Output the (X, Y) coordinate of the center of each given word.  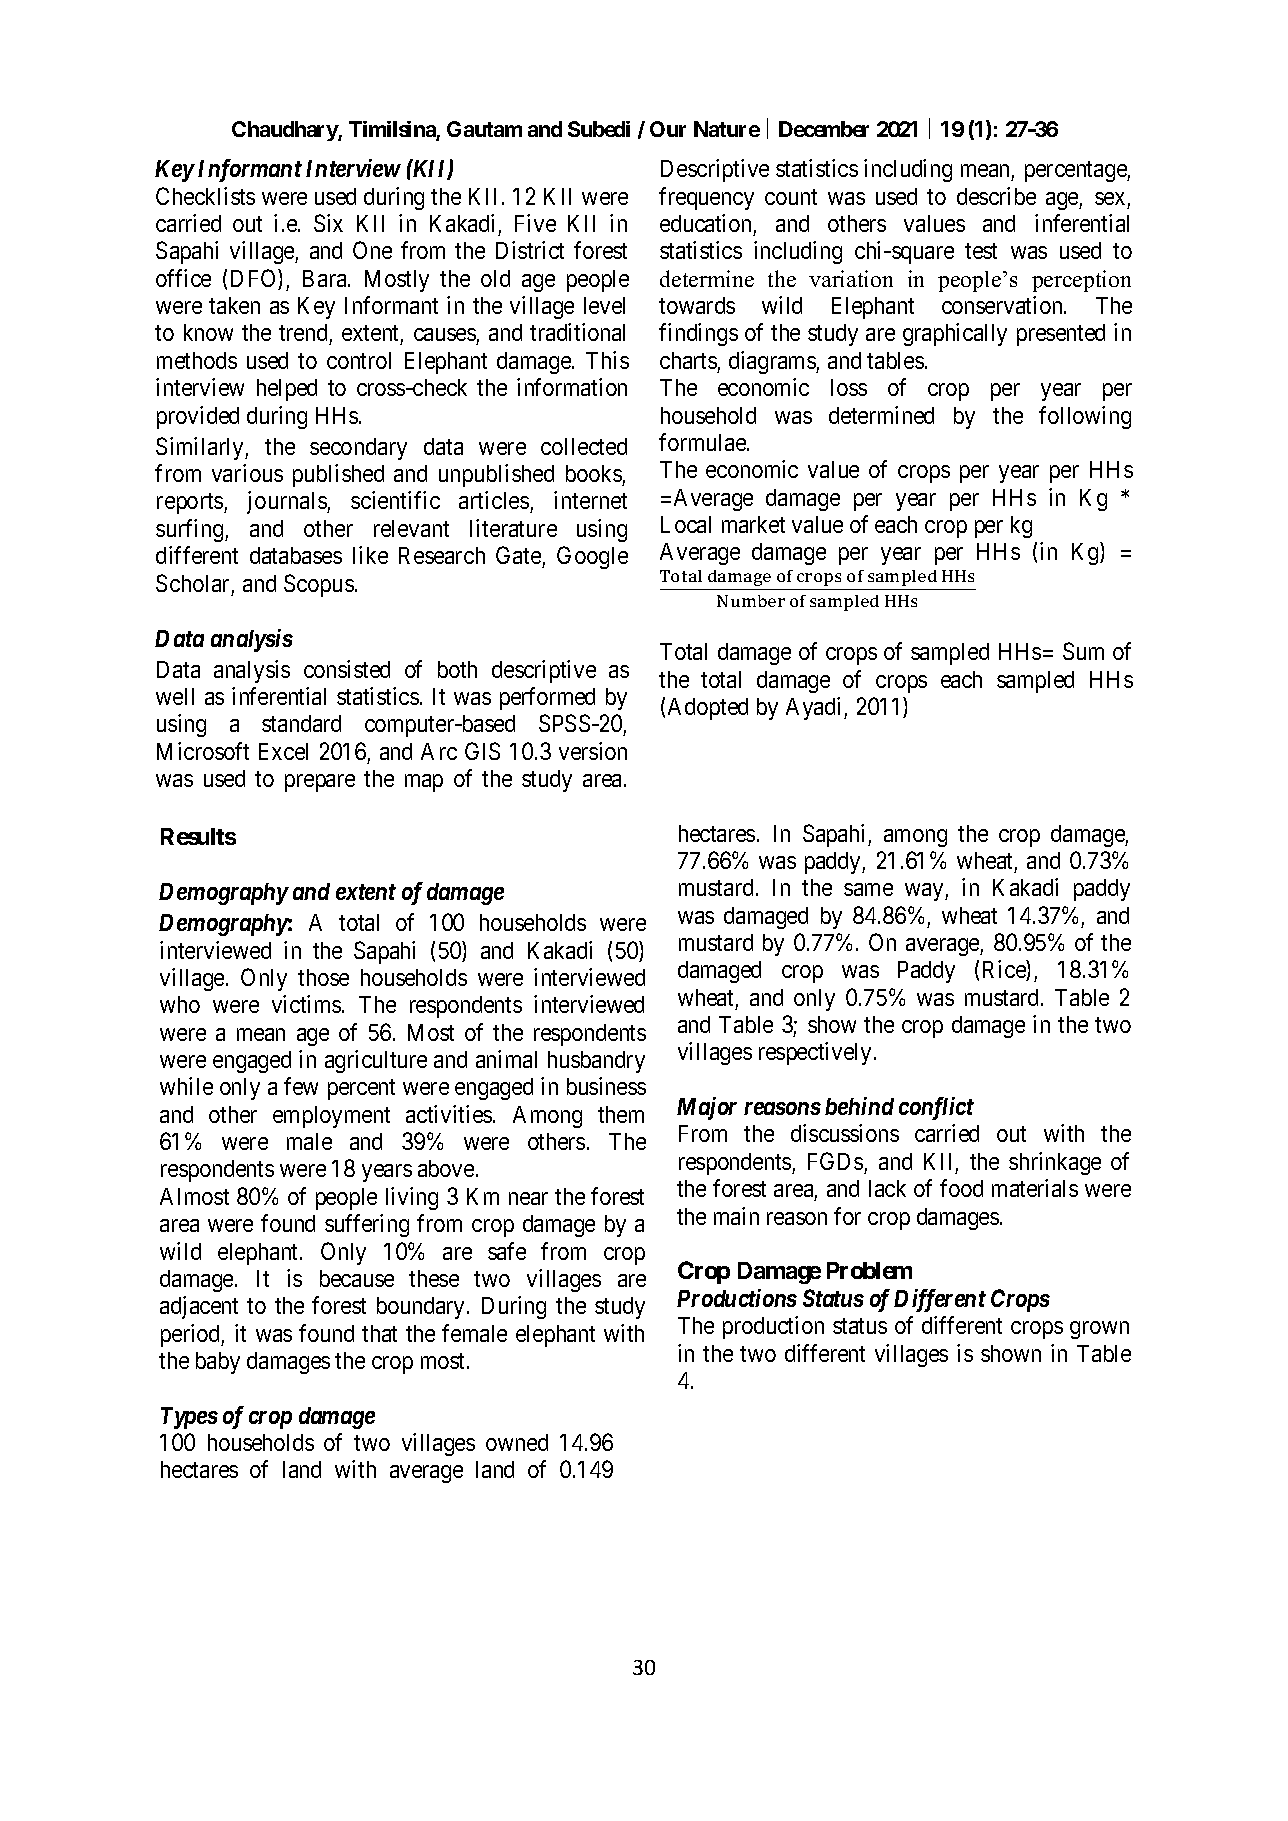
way (925, 892)
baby (218, 1363)
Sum (1083, 651)
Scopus (319, 585)
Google (592, 557)
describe (996, 196)
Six (328, 223)
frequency (706, 198)
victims (306, 1004)
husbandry (596, 1062)
